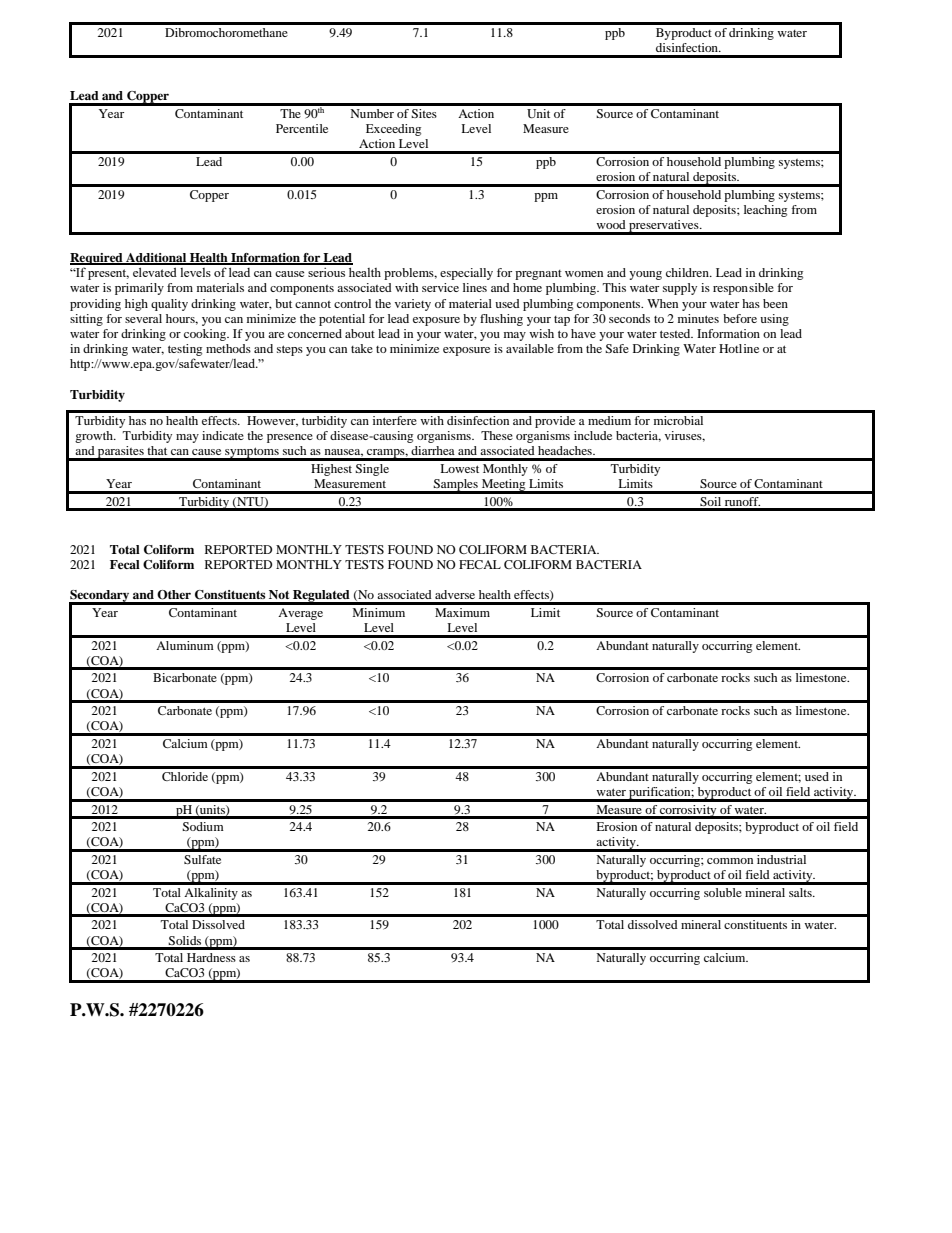 This image has height=1233, width=952. I want to click on Sodium, so click(203, 826).
